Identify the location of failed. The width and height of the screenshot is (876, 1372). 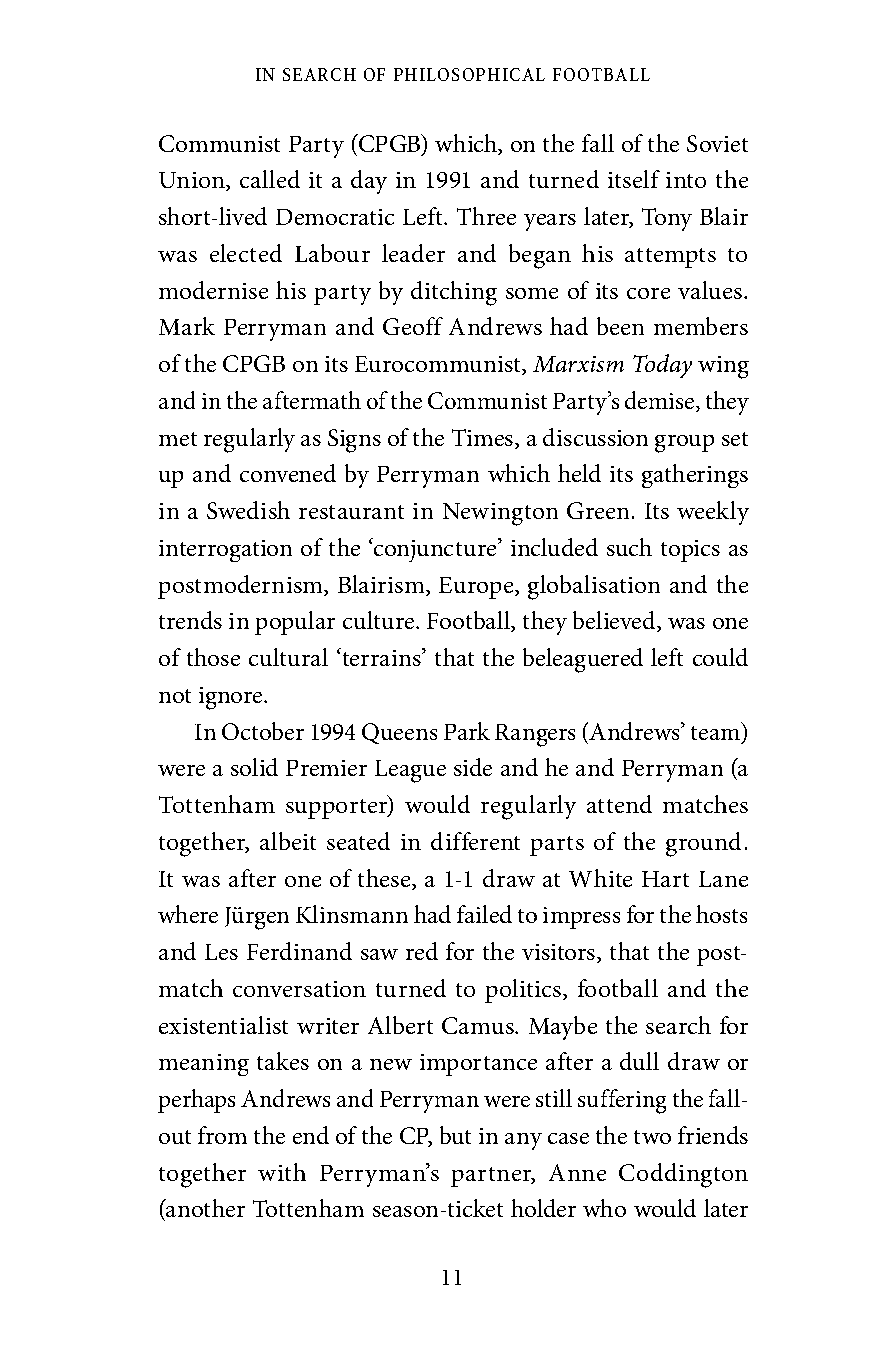
(484, 914).
